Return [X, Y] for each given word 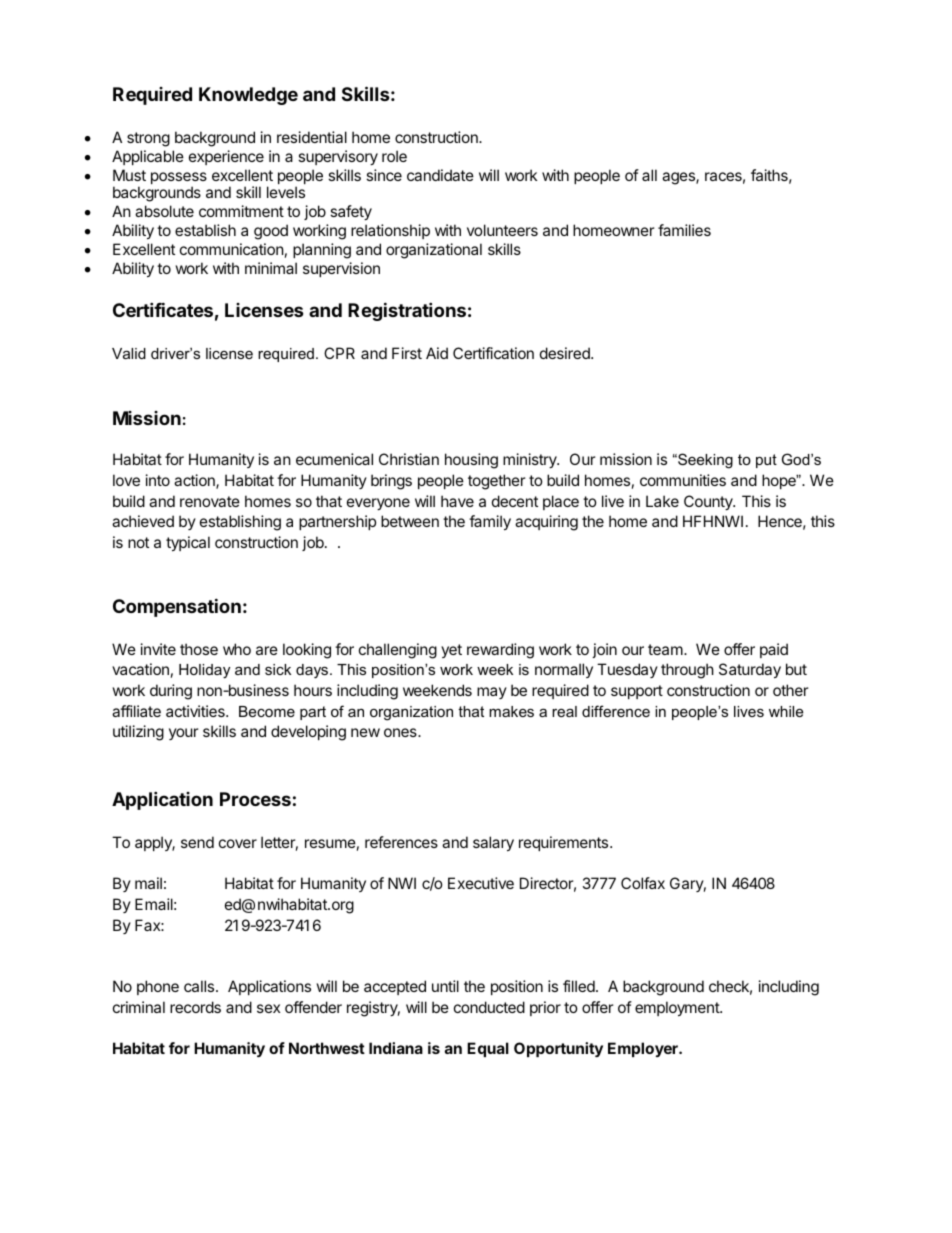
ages [679, 178]
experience [226, 157]
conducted [489, 1007]
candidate [440, 175]
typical [188, 543]
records [195, 1007]
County [709, 502]
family [490, 522]
